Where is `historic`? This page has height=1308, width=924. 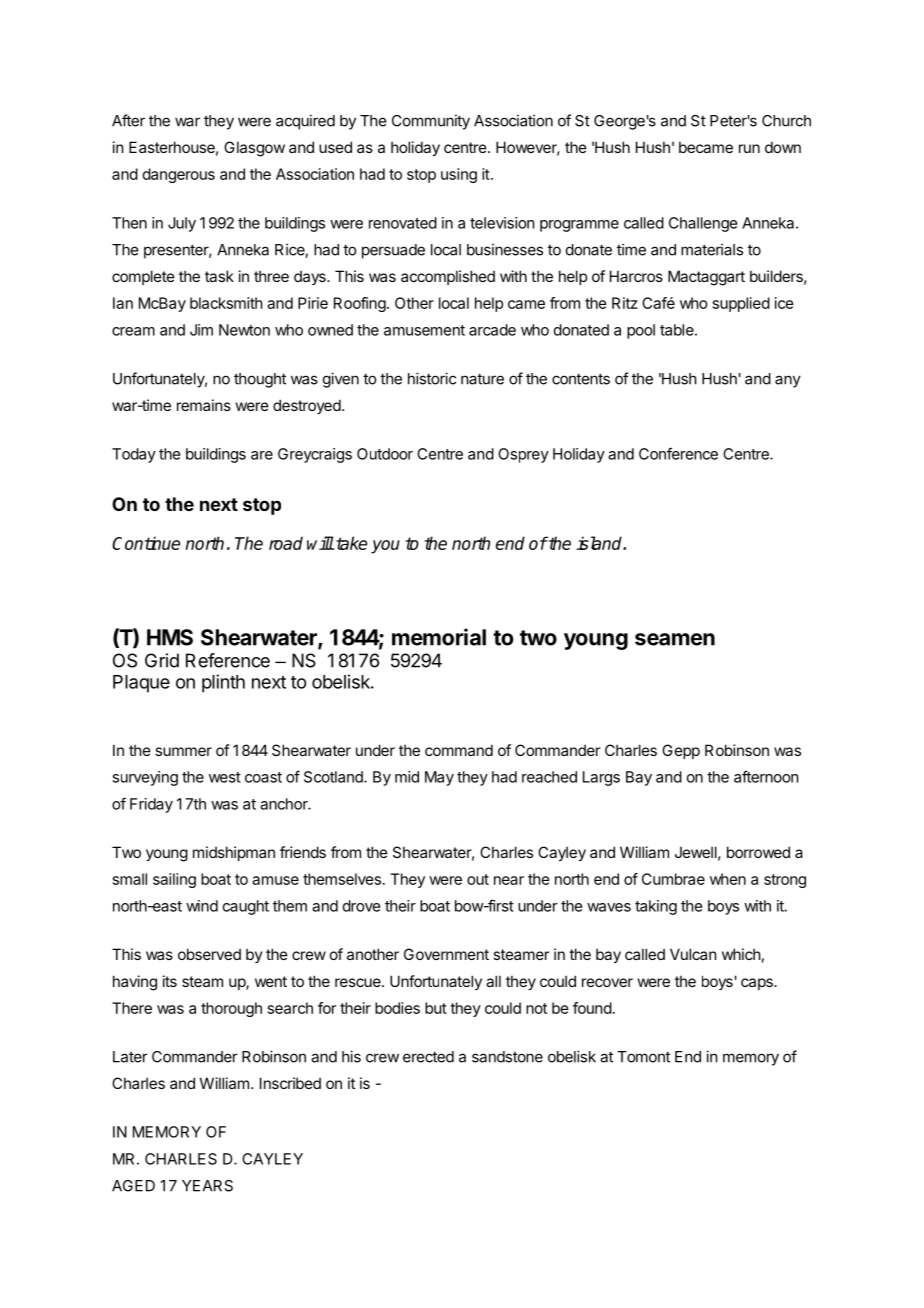 historic is located at coordinates (432, 378).
